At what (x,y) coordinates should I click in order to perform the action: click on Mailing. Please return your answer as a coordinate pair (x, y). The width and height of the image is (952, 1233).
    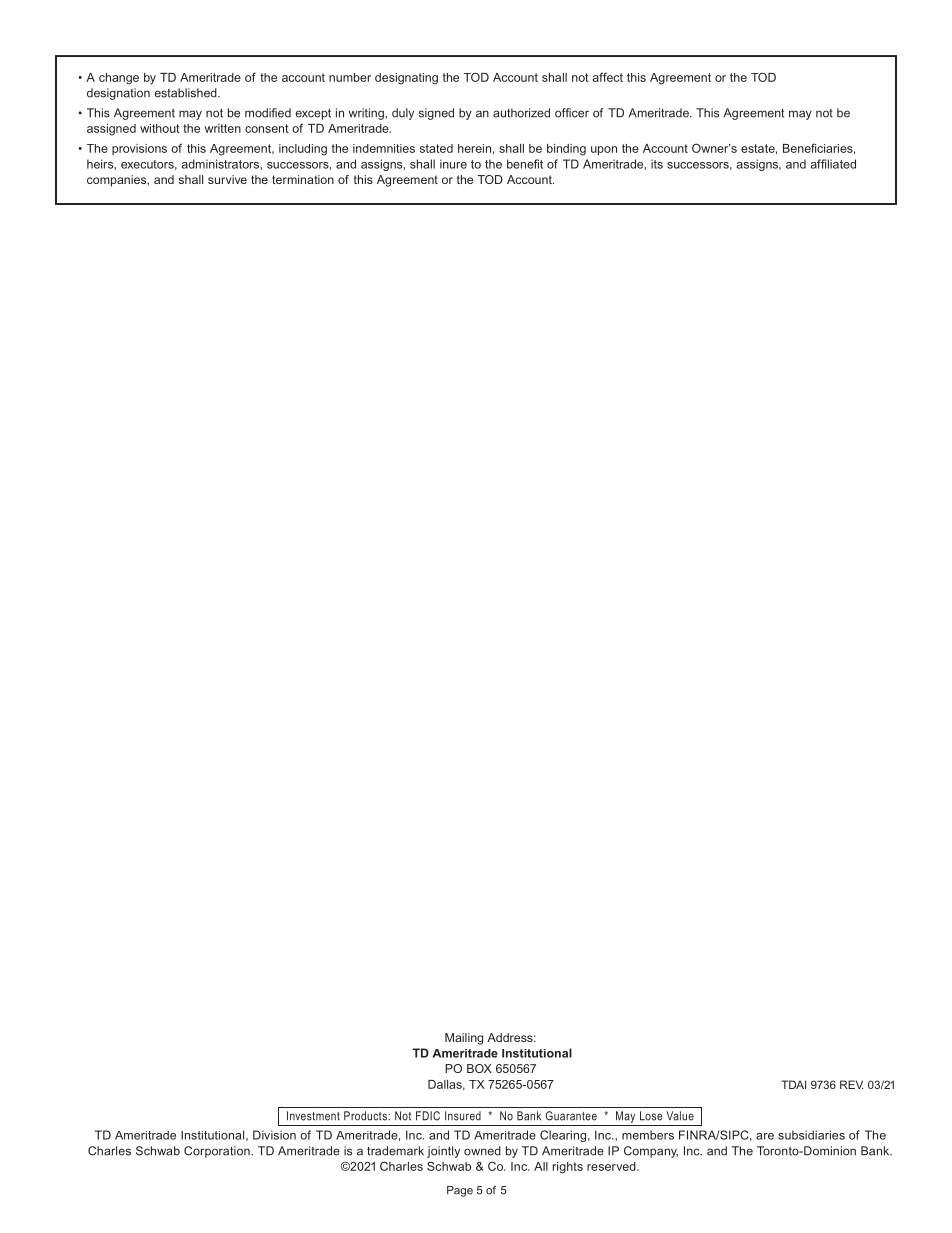
    Looking at the image, I should click on (464, 1039).
